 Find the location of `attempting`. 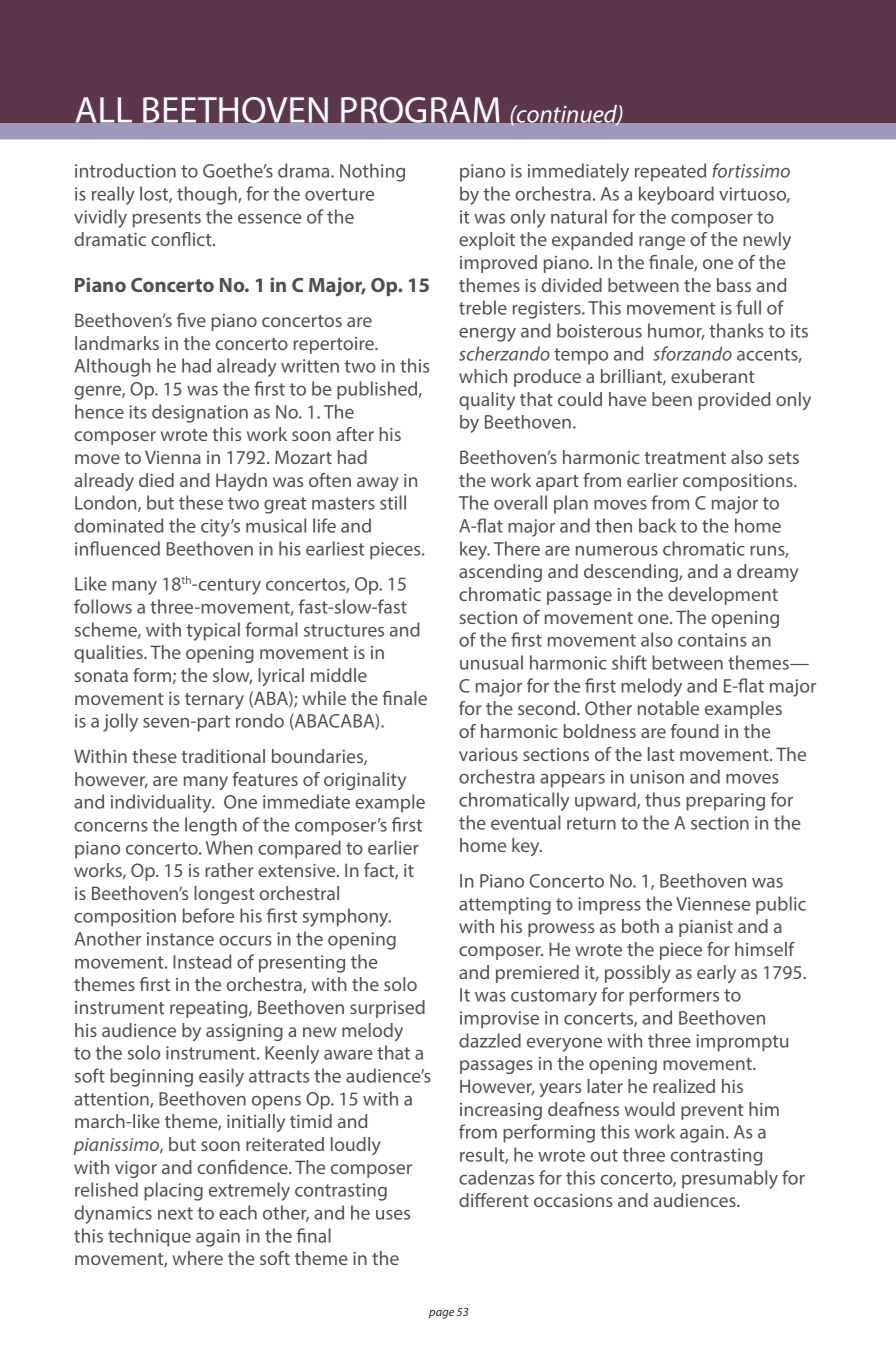

attempting is located at coordinates (505, 906).
